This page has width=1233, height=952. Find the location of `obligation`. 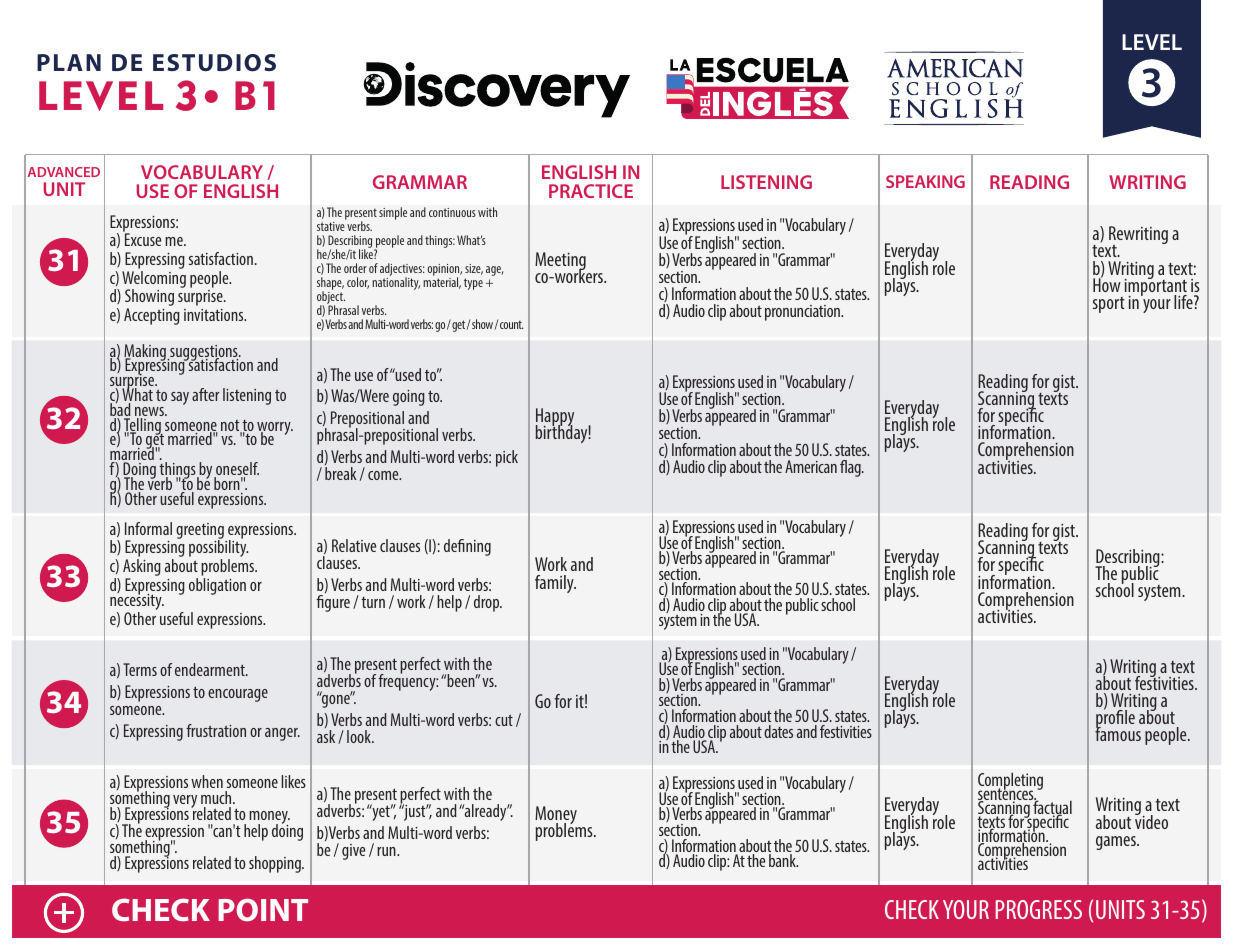

obligation is located at coordinates (217, 586).
